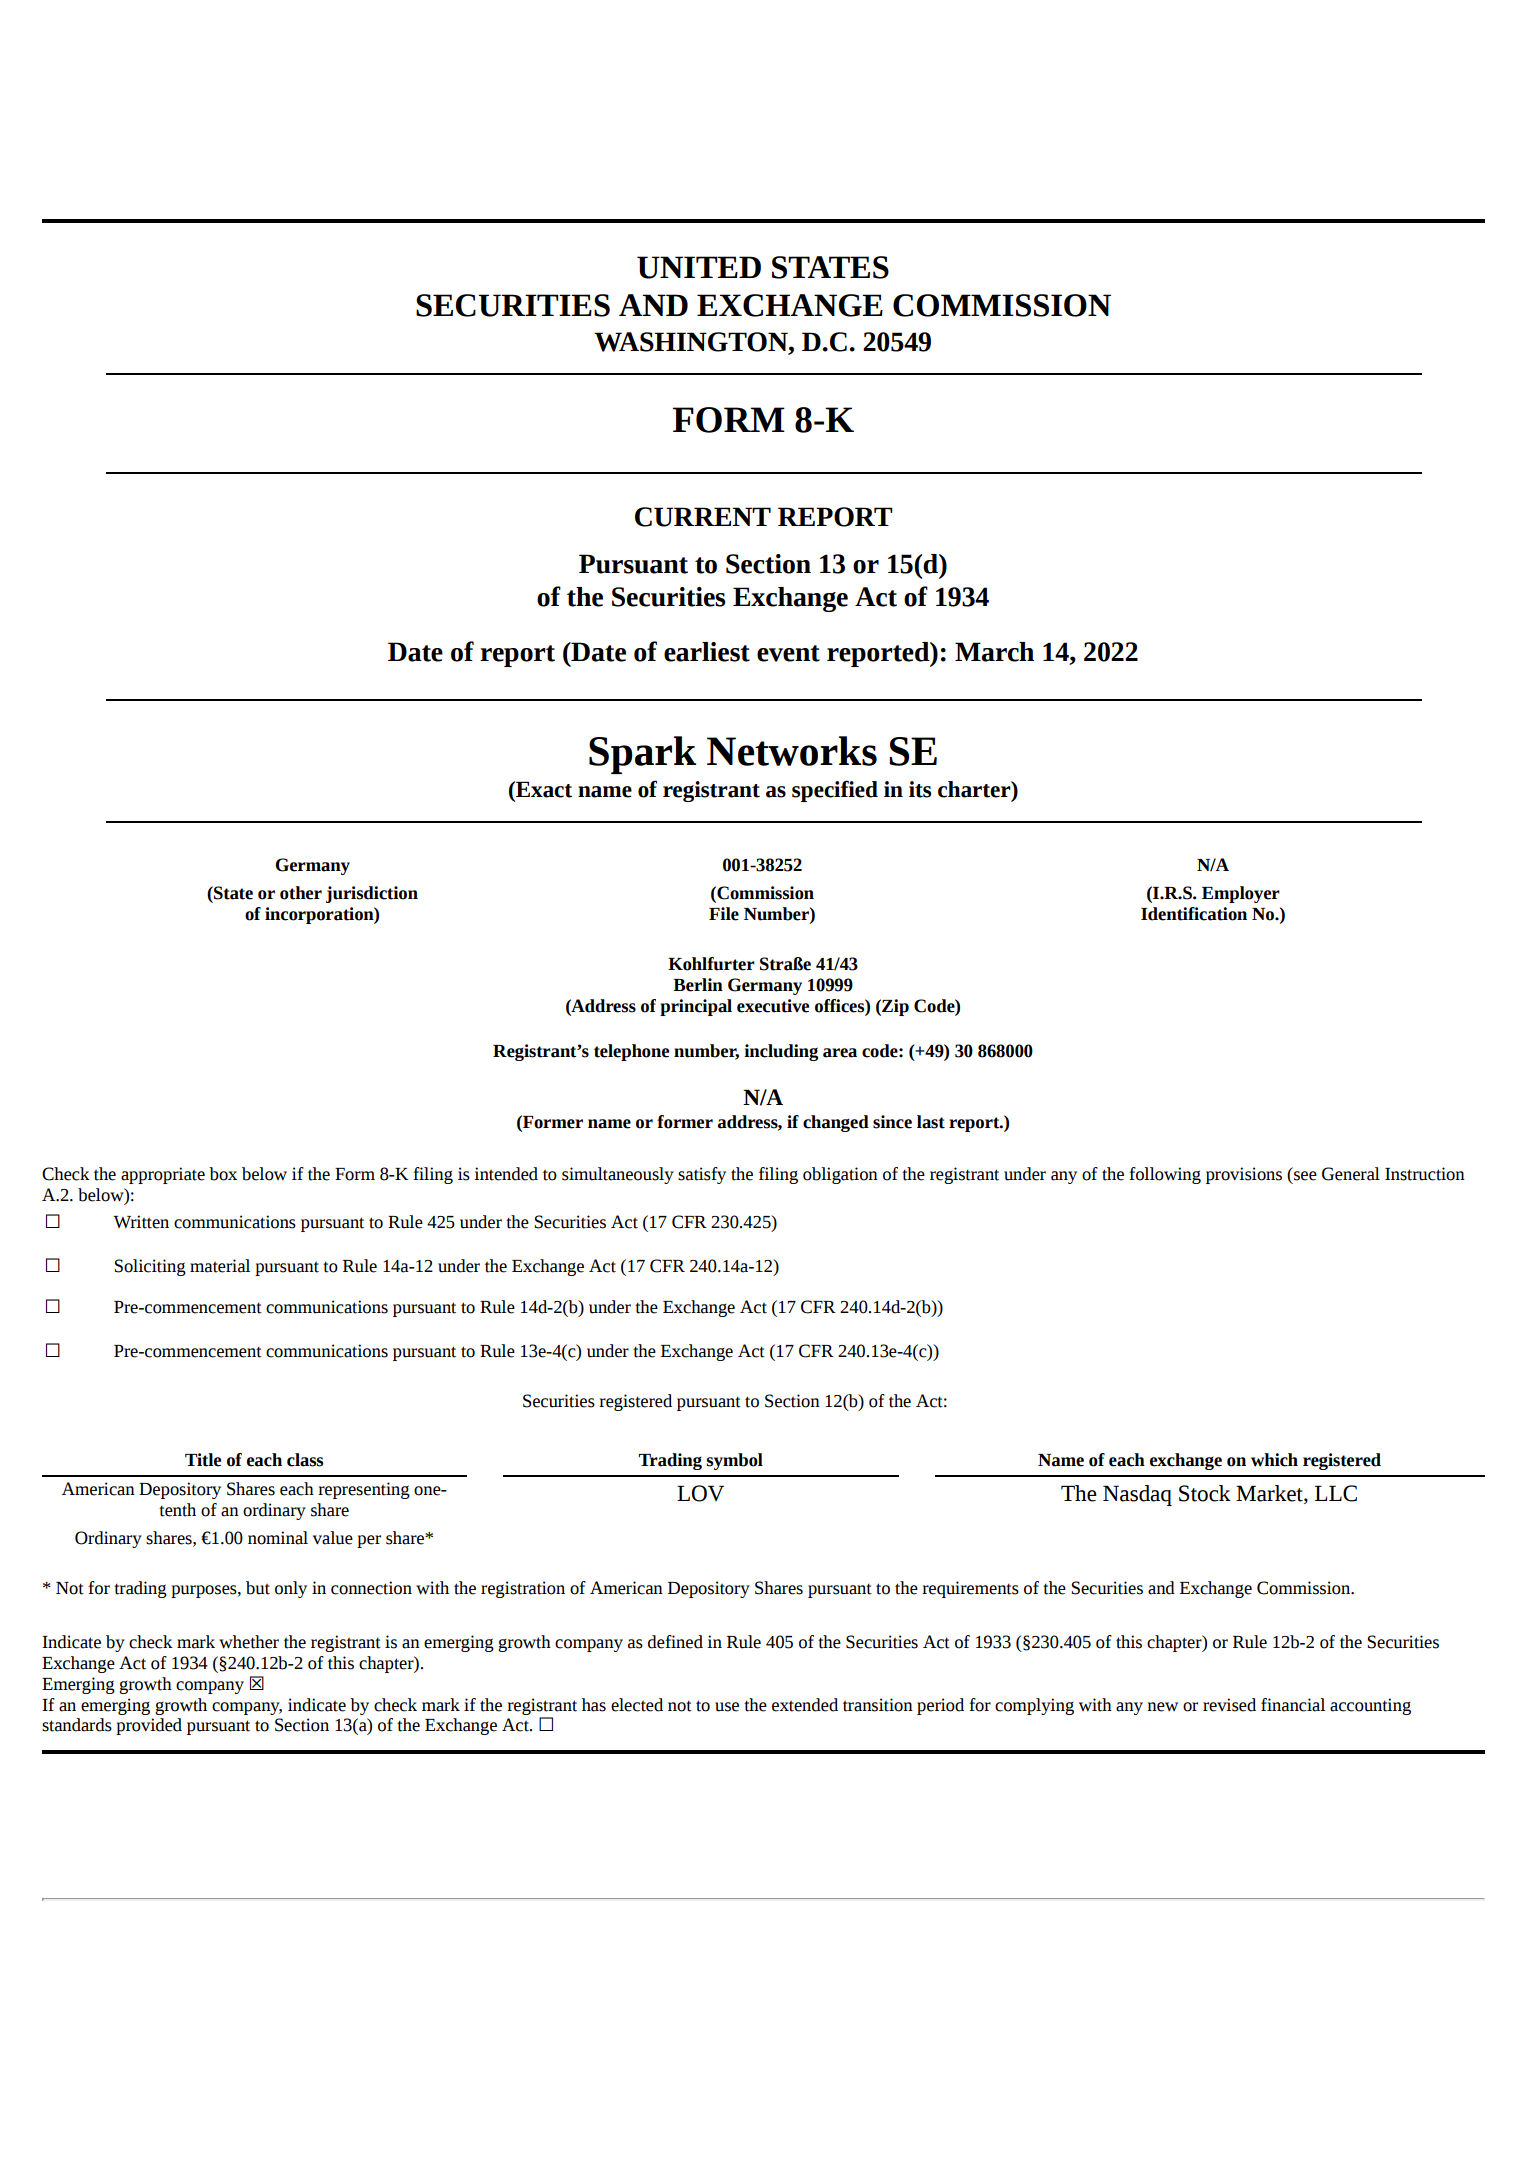 The width and height of the screenshot is (1528, 2163). Describe the element at coordinates (975, 789) in the screenshot. I see `charter` at that location.
